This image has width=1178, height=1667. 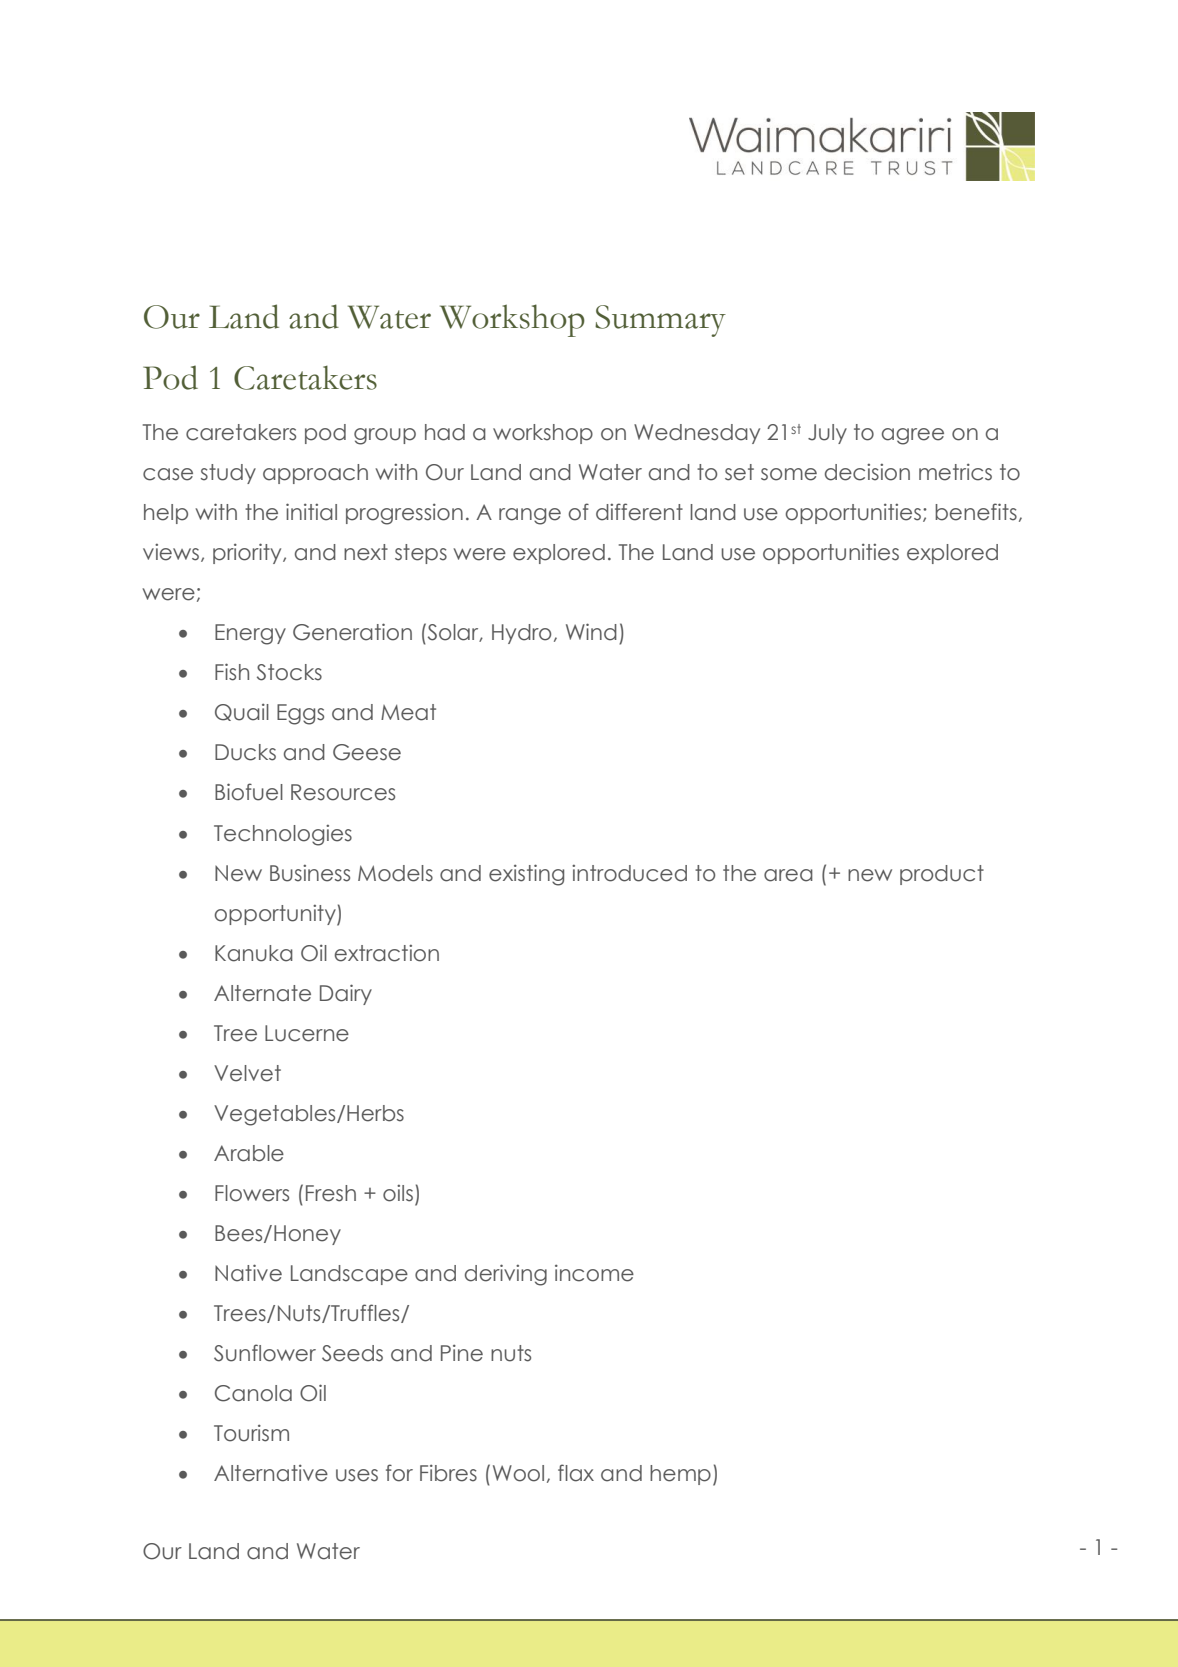 I want to click on opportunity, so click(x=276, y=915).
